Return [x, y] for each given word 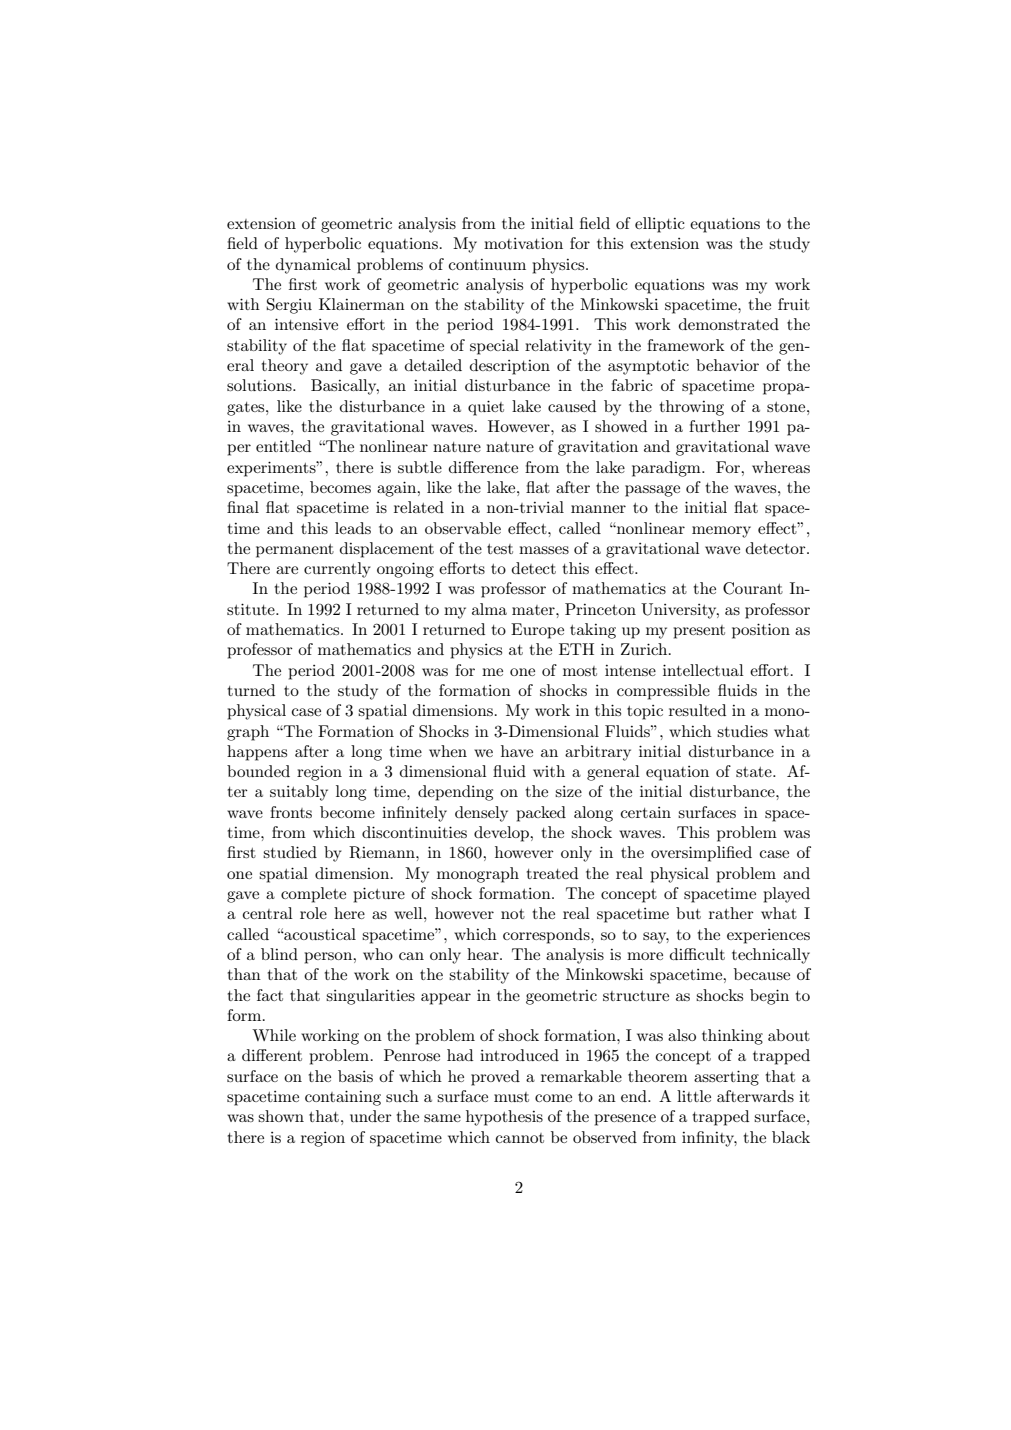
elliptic [660, 225]
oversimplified [701, 854]
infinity [709, 1139]
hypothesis [504, 1118]
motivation [523, 243]
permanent [295, 551]
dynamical [313, 266]
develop [503, 834]
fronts [291, 812]
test [500, 549]
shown [281, 1116]
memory [721, 532]
